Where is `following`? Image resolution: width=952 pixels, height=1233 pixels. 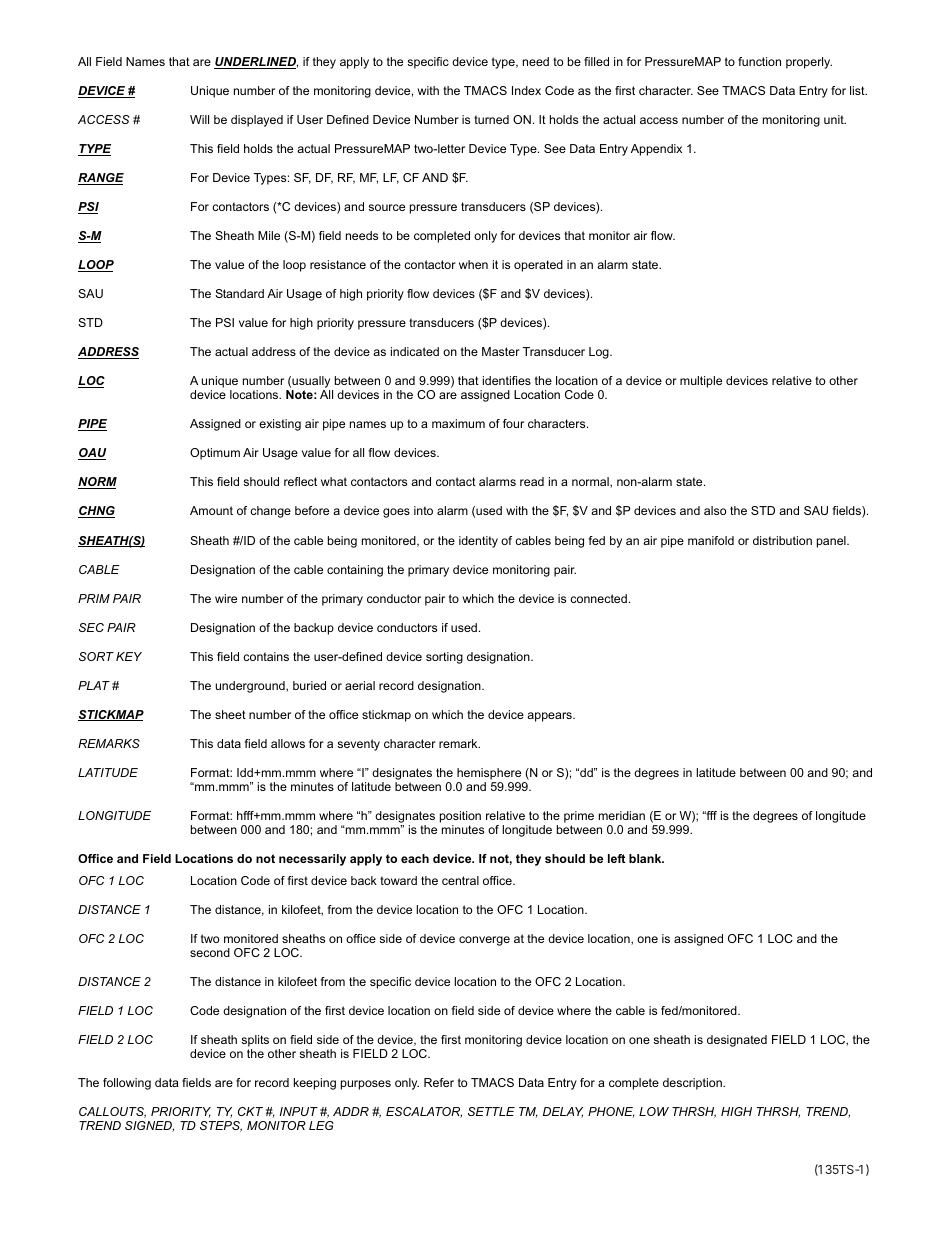
following is located at coordinates (127, 1084).
